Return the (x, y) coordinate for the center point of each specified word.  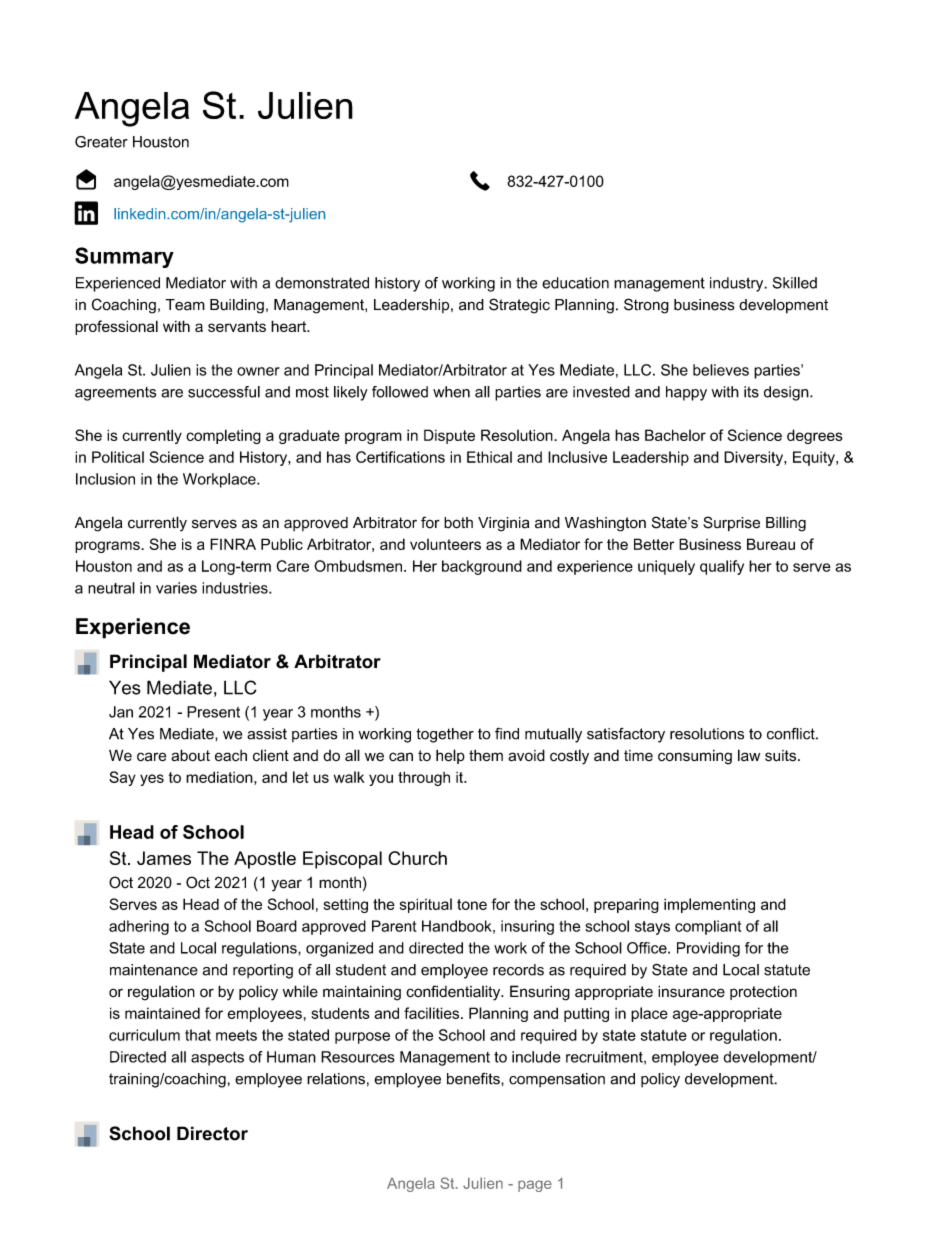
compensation (557, 1080)
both (458, 523)
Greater (101, 142)
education (575, 283)
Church (417, 858)
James (164, 858)
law (749, 755)
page (535, 1186)
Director (212, 1133)
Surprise (731, 523)
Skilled (795, 283)
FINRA (233, 544)
